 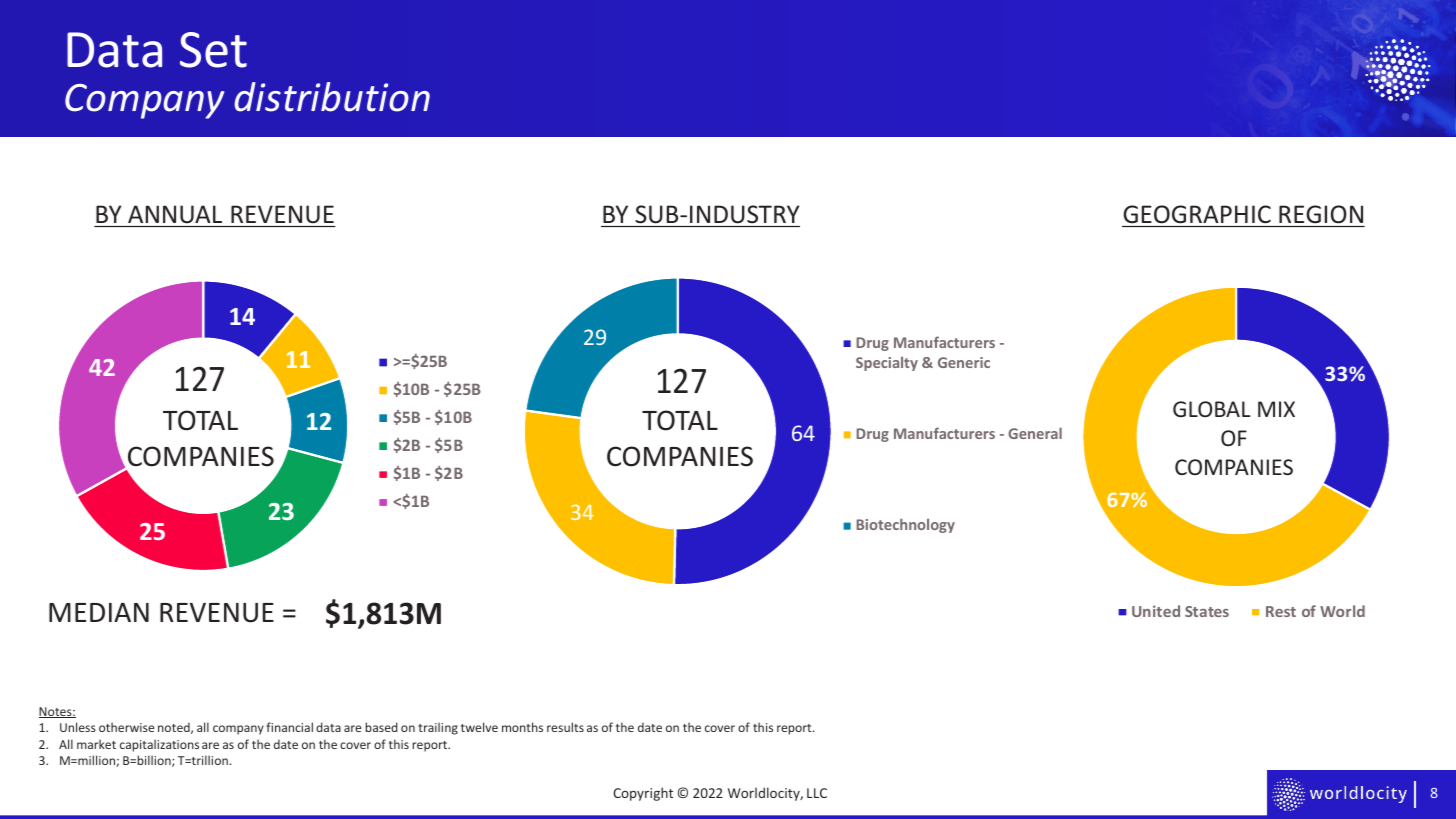 What do you see at coordinates (964, 362) in the screenshot?
I see `Generic` at bounding box center [964, 362].
